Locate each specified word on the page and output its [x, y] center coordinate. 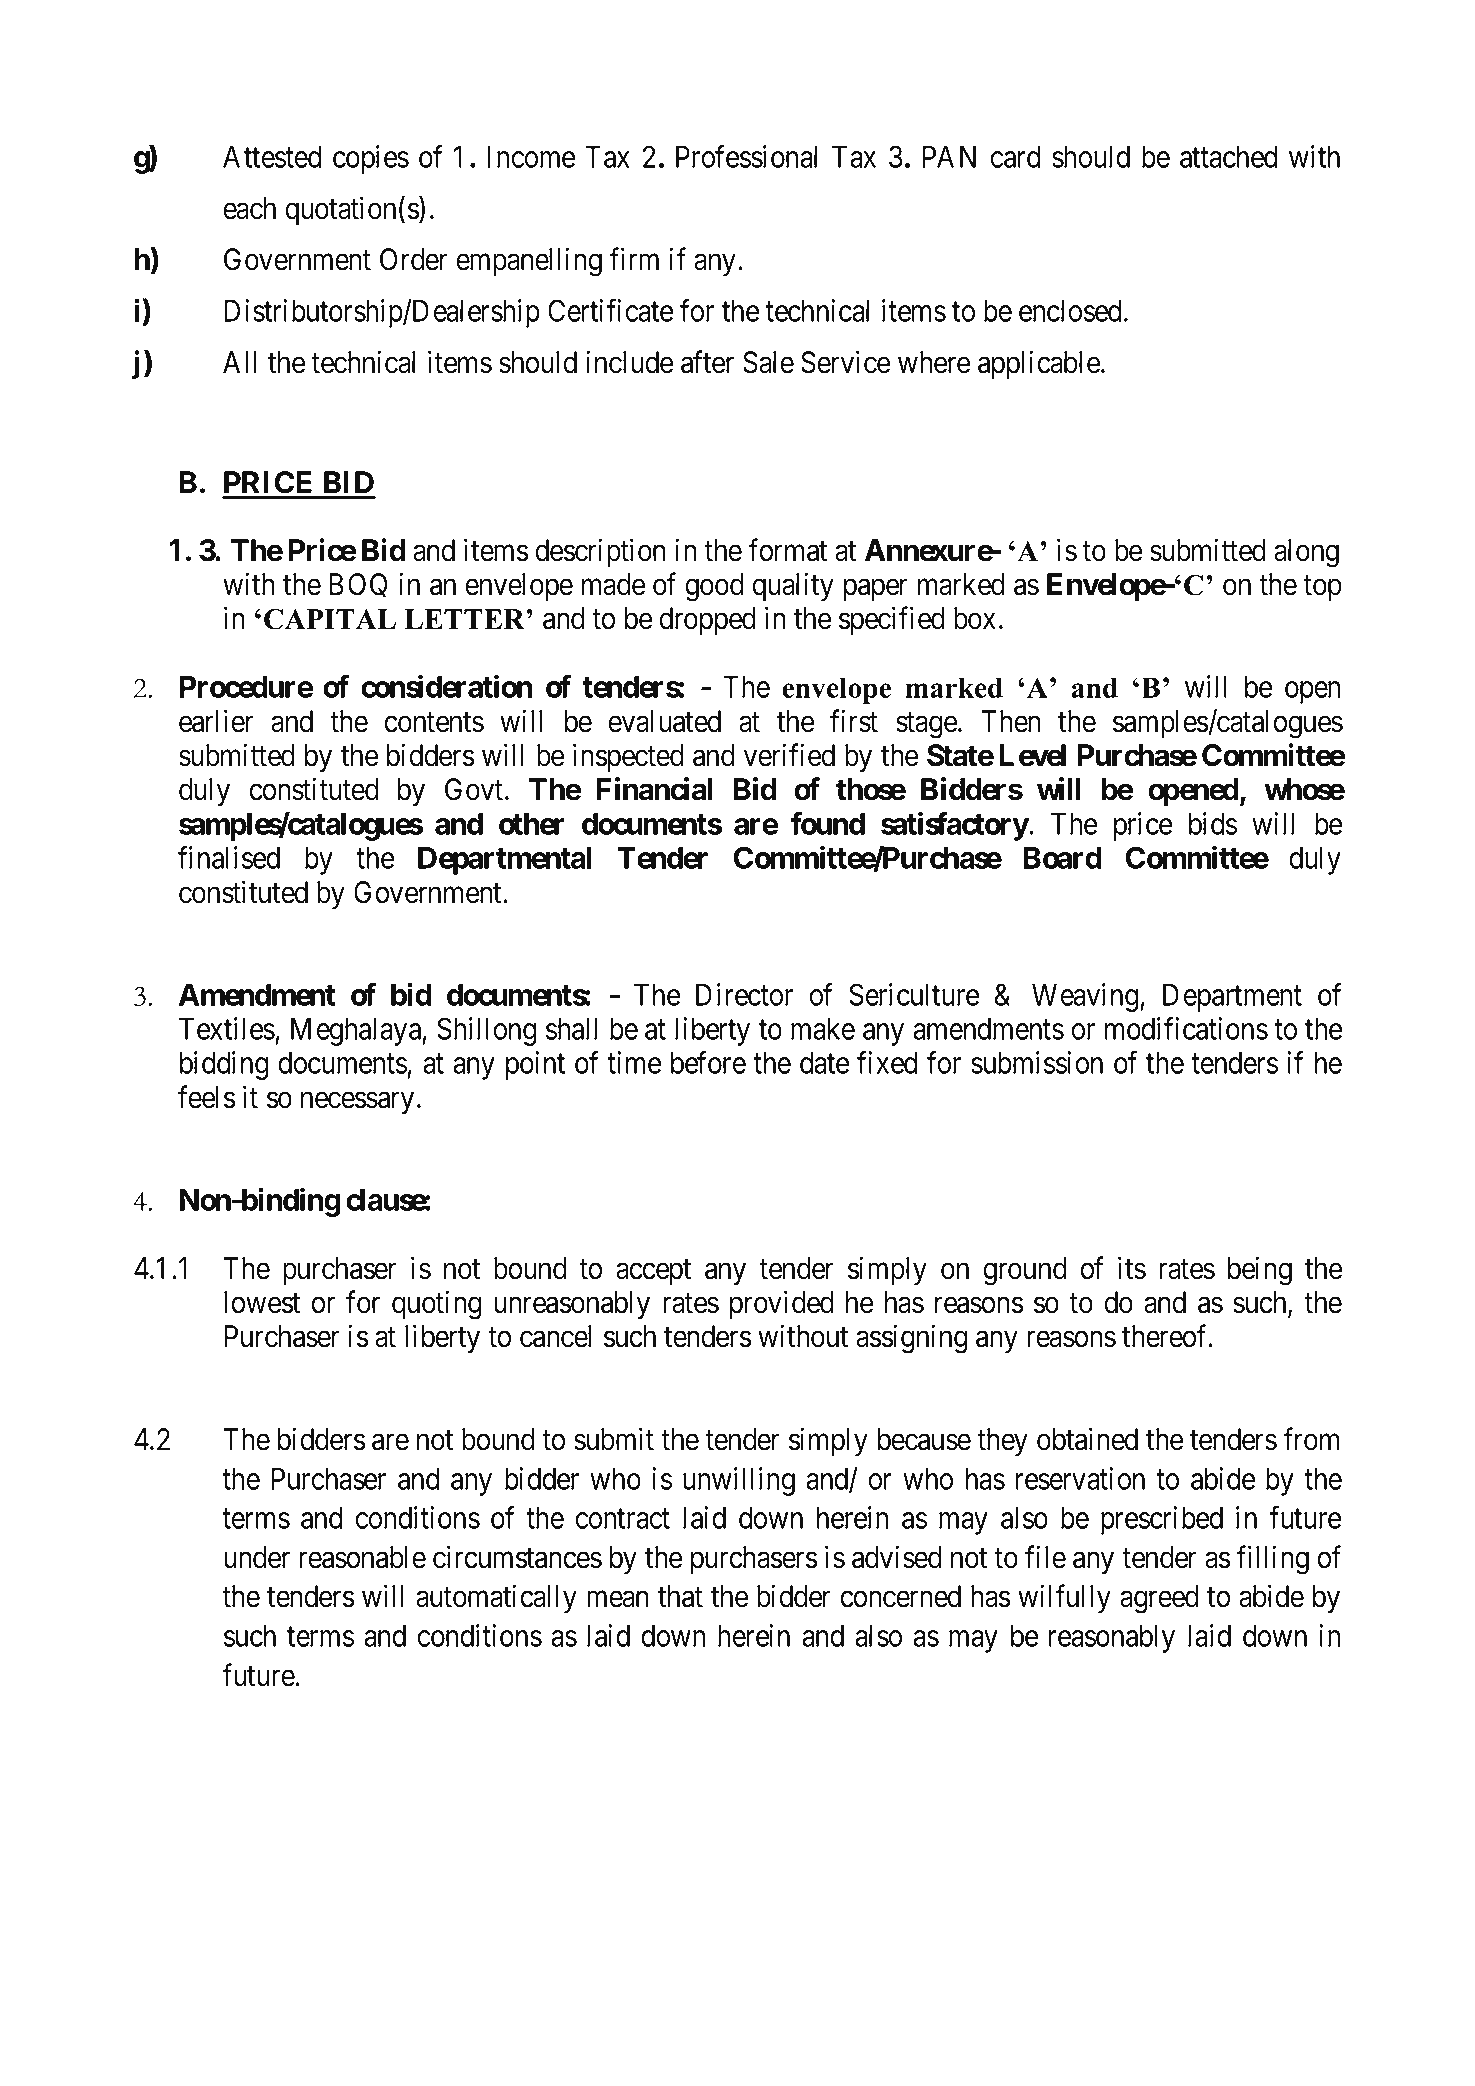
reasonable [362, 1557]
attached [1228, 157]
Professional [746, 156]
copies [371, 159]
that [680, 1596]
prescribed [1162, 1520]
